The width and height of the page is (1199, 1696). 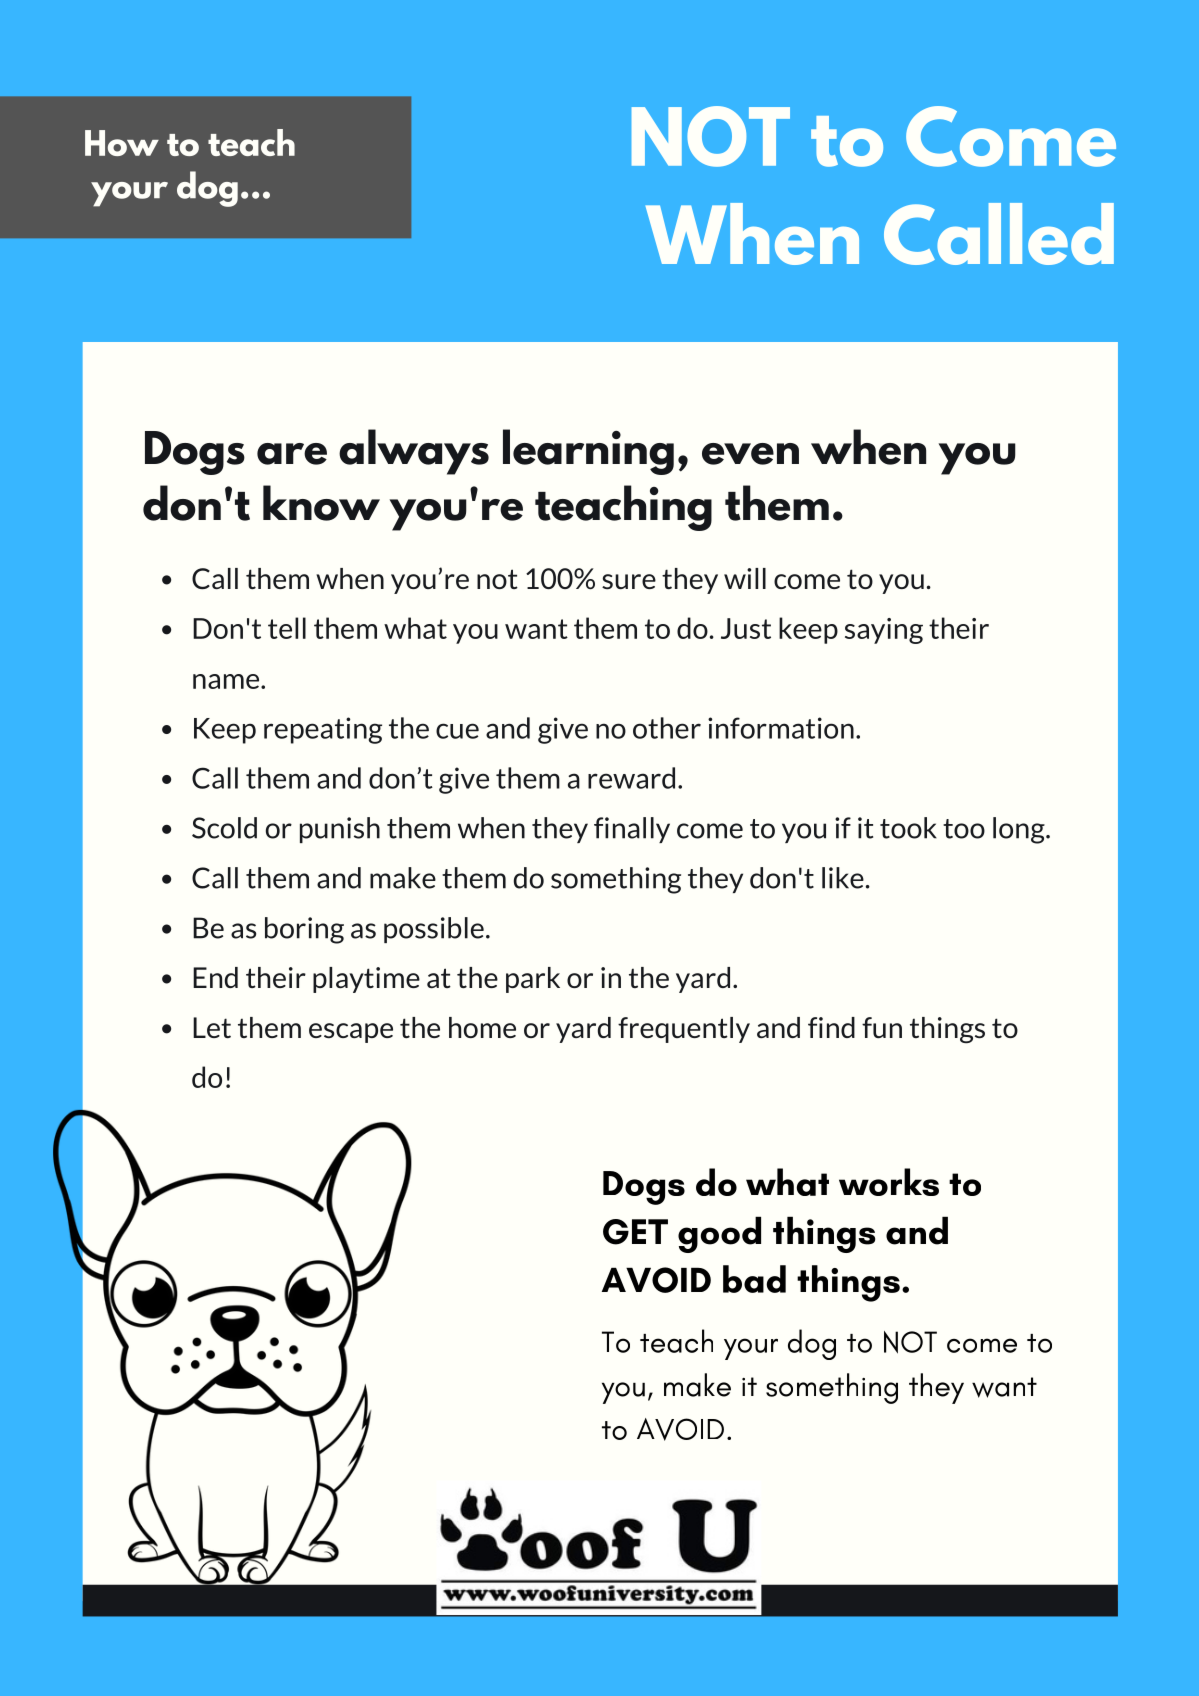 I want to click on even, so click(x=750, y=454).
